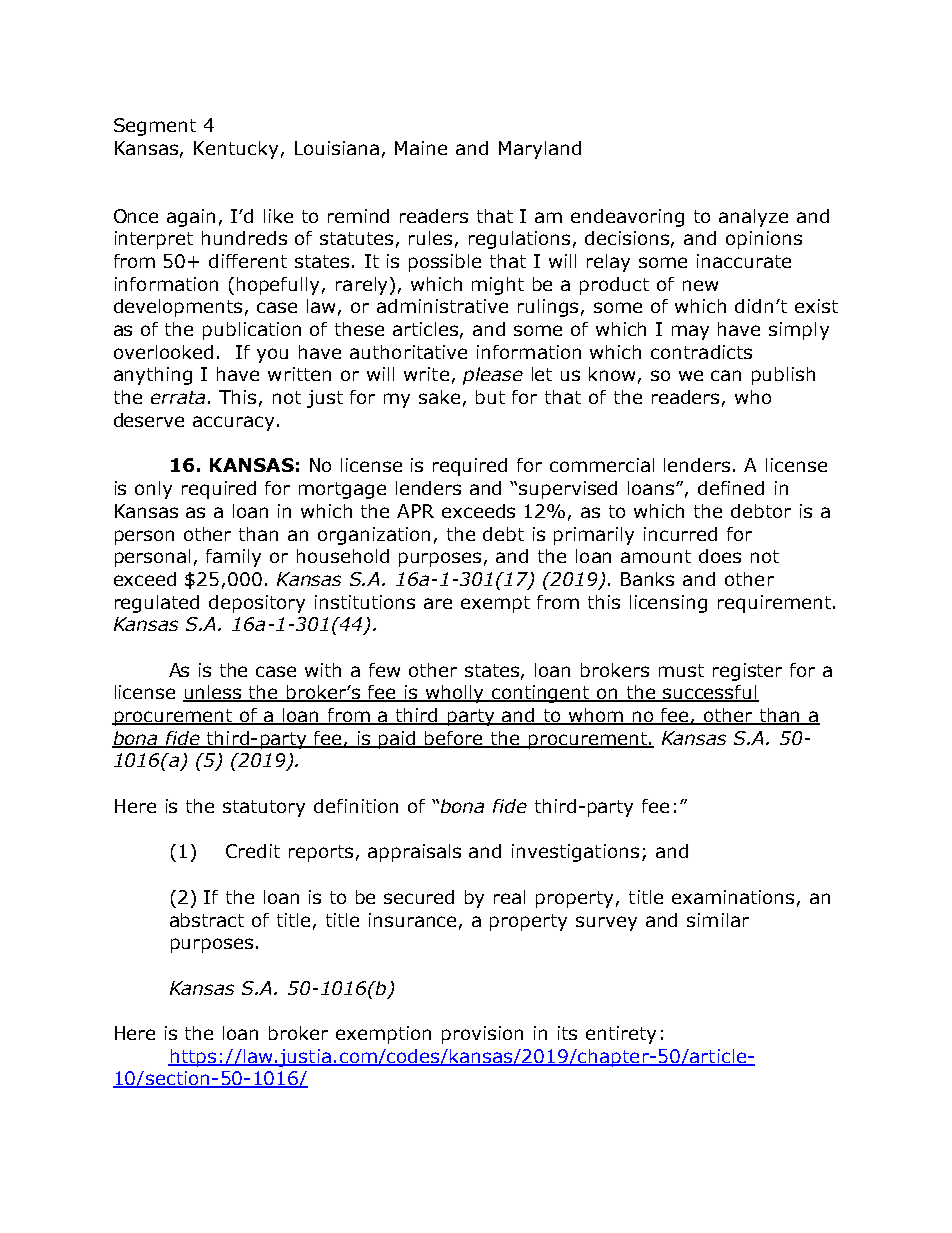 This screenshot has width=952, height=1233. Describe the element at coordinates (482, 1035) in the screenshot. I see `provision` at that location.
